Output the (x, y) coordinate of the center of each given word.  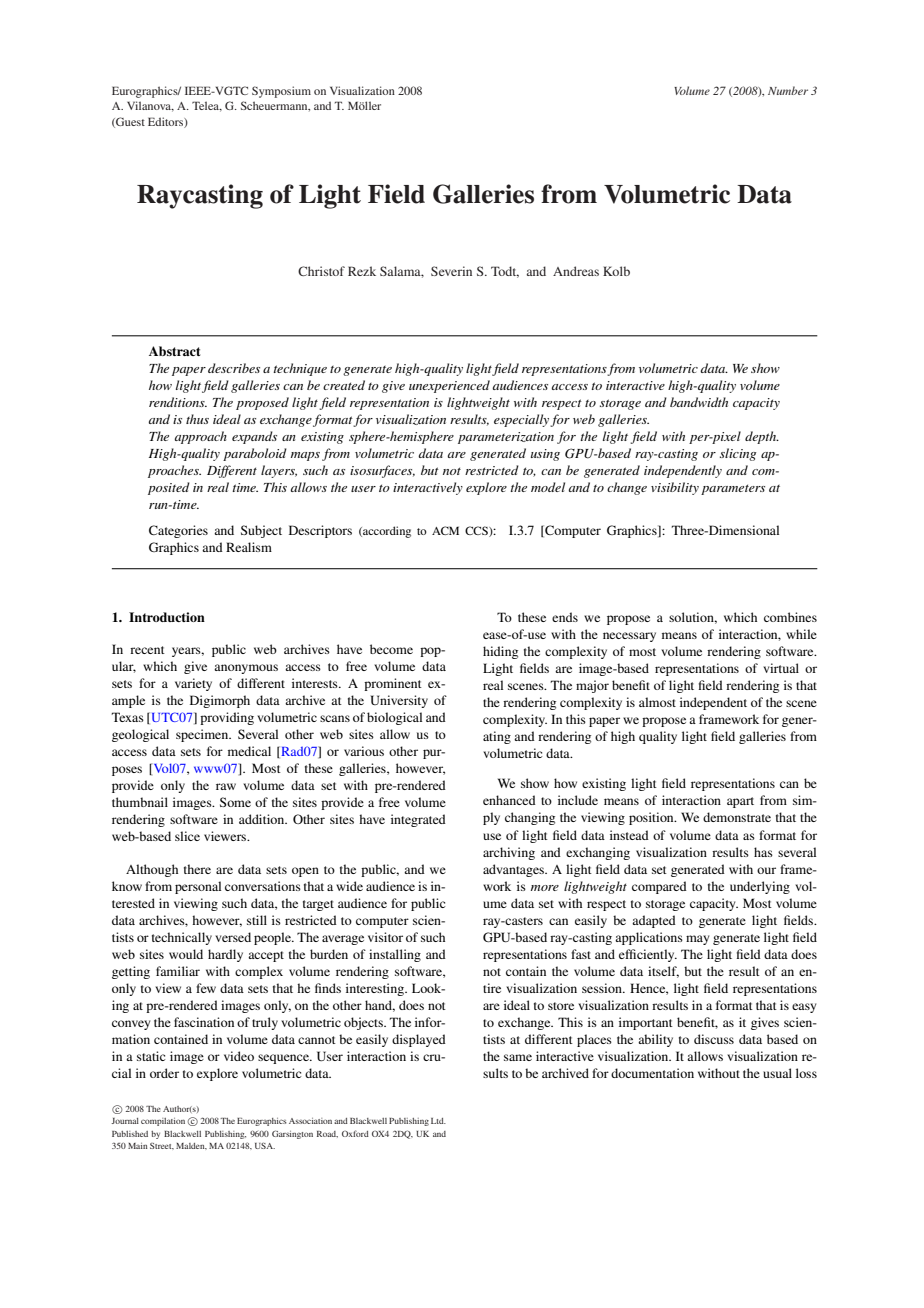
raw (226, 786)
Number (788, 90)
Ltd (438, 1121)
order (164, 1073)
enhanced (509, 800)
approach (201, 437)
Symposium (281, 92)
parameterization (506, 438)
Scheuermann (275, 106)
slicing (738, 454)
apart (740, 802)
